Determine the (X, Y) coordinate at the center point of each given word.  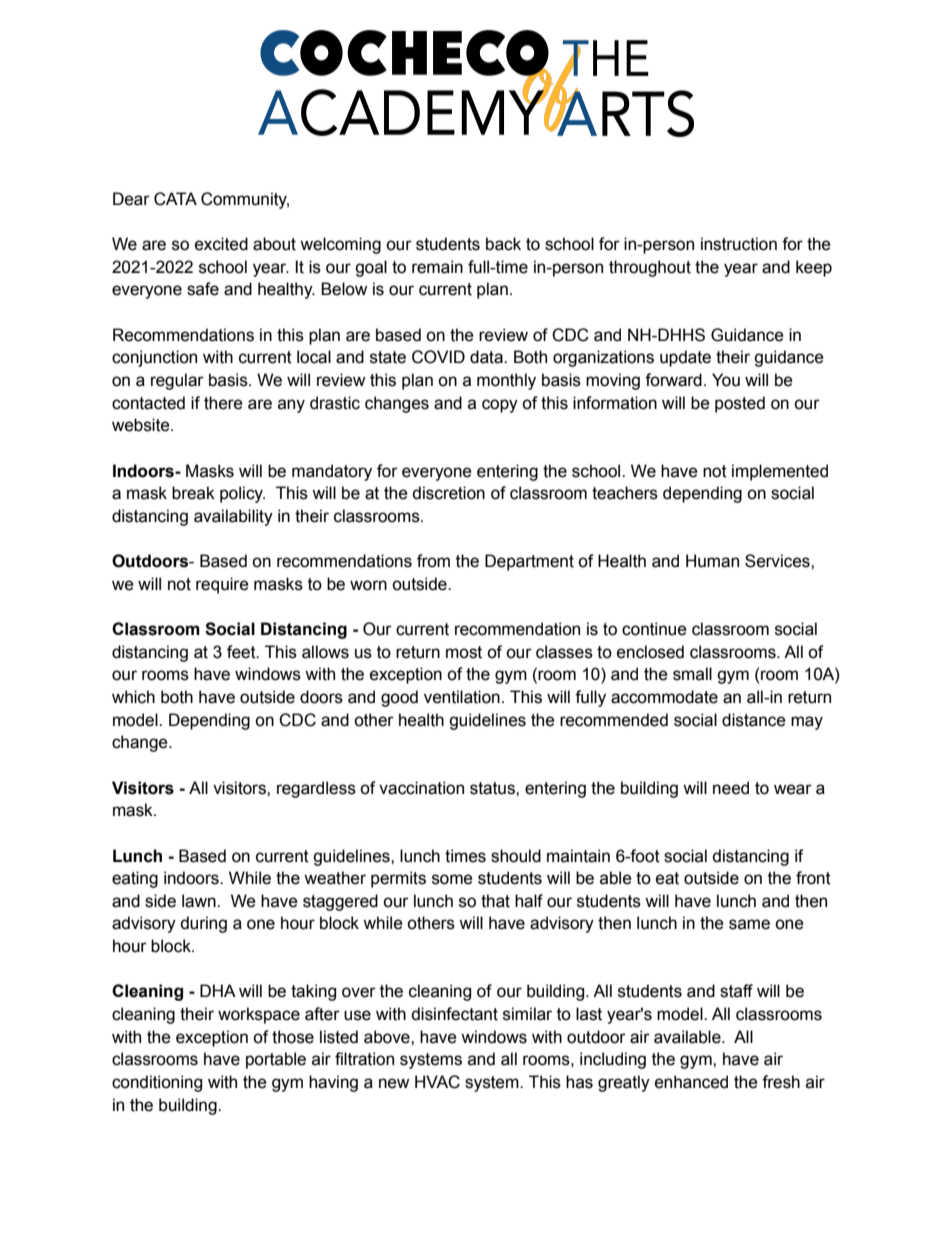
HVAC (437, 1082)
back (503, 244)
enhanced (691, 1082)
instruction (739, 244)
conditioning (157, 1083)
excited (221, 244)
